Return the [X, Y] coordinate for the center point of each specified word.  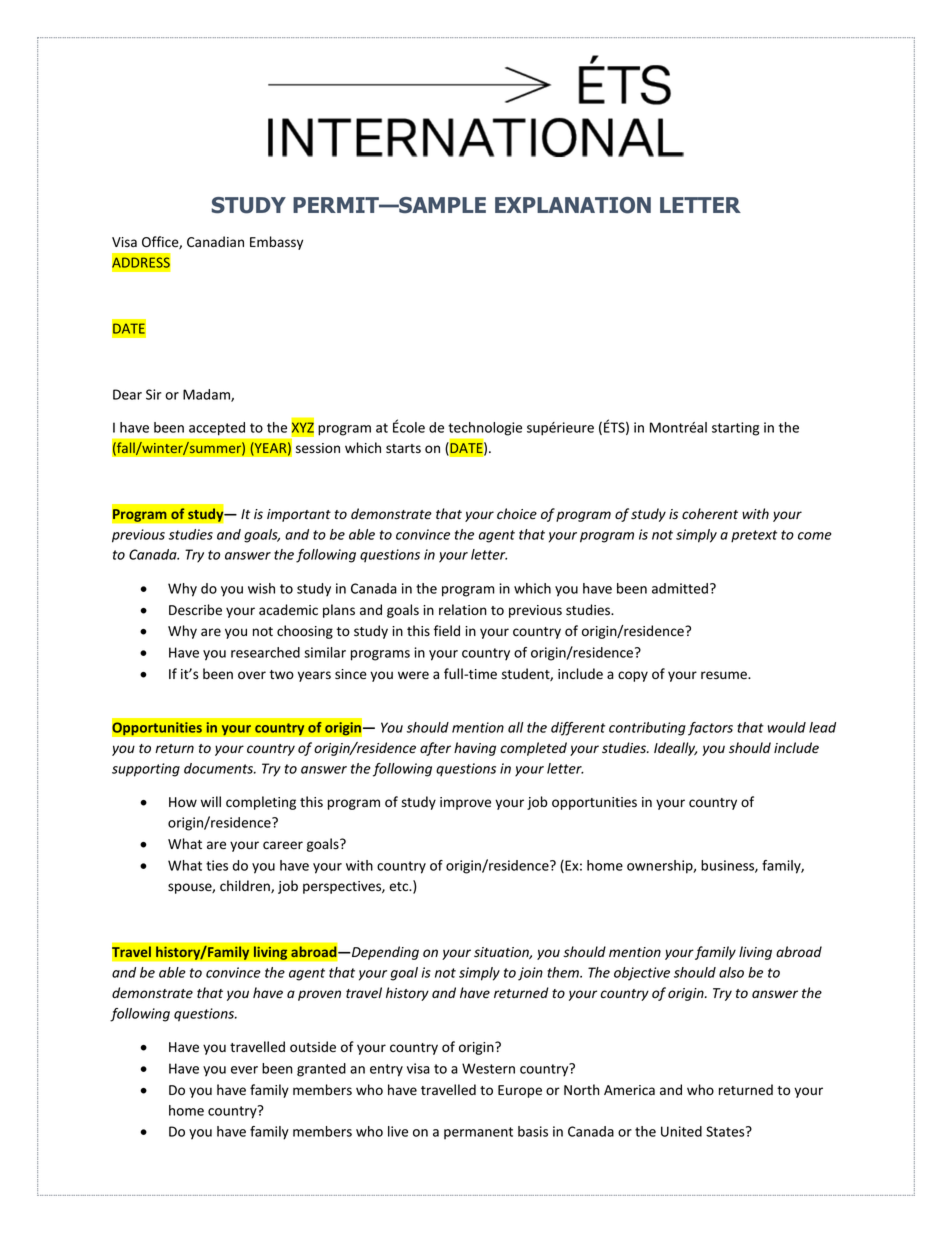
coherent [710, 514]
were [413, 675]
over [252, 675]
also [731, 972]
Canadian [215, 242]
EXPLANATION [573, 205]
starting [735, 429]
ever [244, 1070]
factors [710, 729]
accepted [217, 428]
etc [400, 887]
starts [403, 449]
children [246, 886]
